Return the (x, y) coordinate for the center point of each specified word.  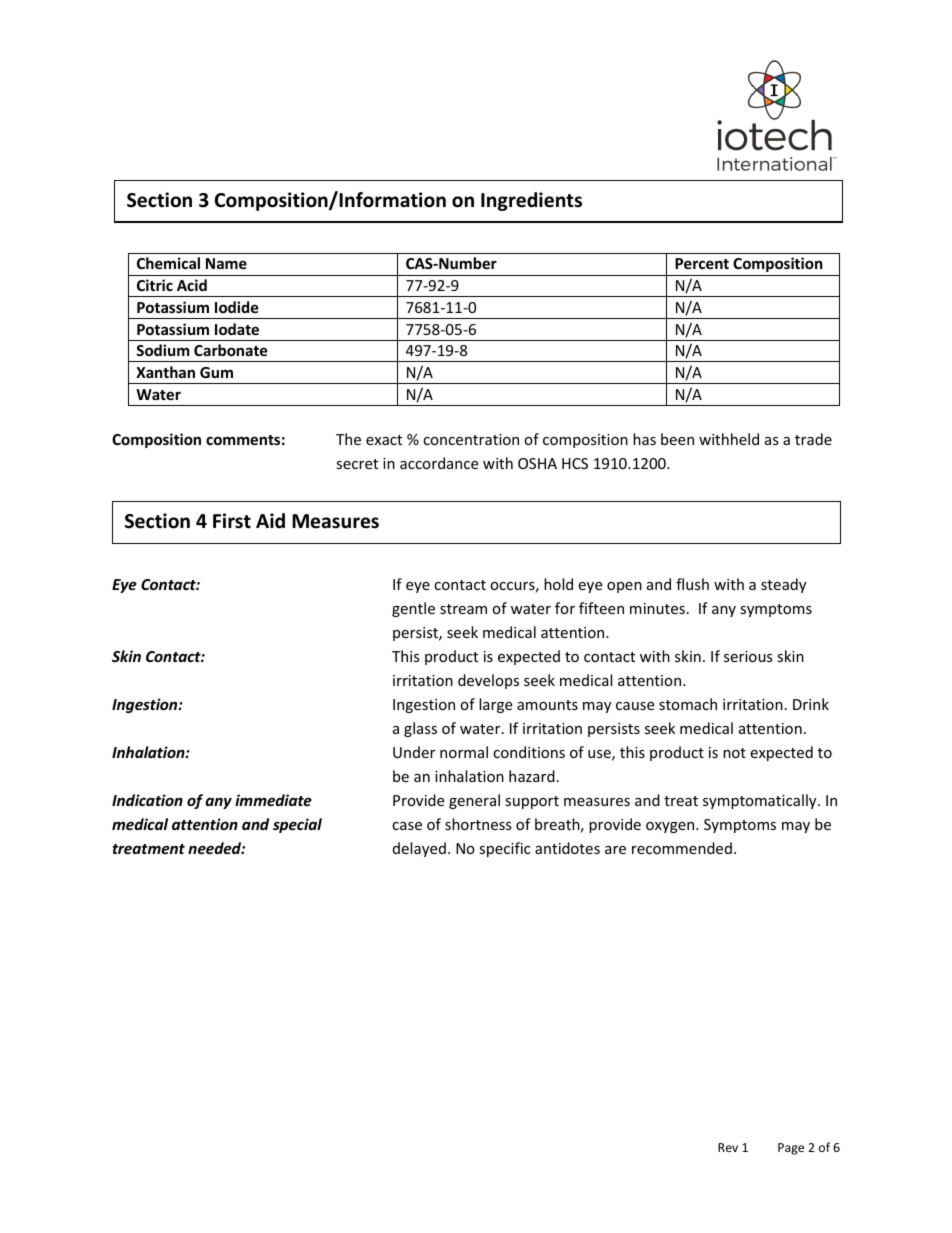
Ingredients (531, 201)
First (232, 521)
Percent (702, 263)
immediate (273, 800)
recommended (682, 848)
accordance (439, 463)
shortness (478, 824)
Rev (728, 1147)
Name (226, 263)
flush (692, 584)
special (297, 825)
